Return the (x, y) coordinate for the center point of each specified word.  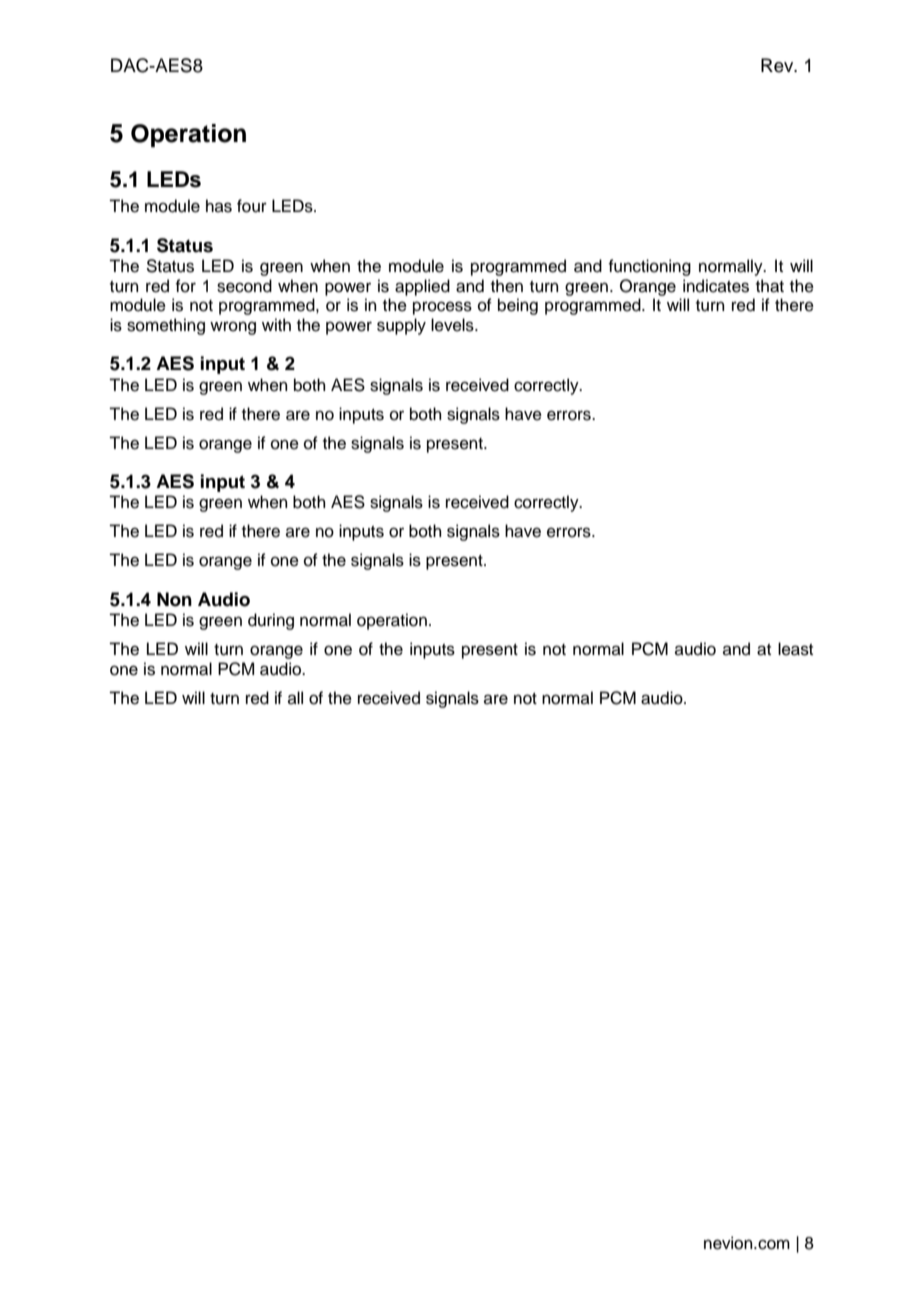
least (795, 649)
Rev (778, 65)
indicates (716, 286)
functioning (649, 267)
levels (453, 325)
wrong (233, 328)
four (252, 206)
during (271, 621)
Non (174, 599)
